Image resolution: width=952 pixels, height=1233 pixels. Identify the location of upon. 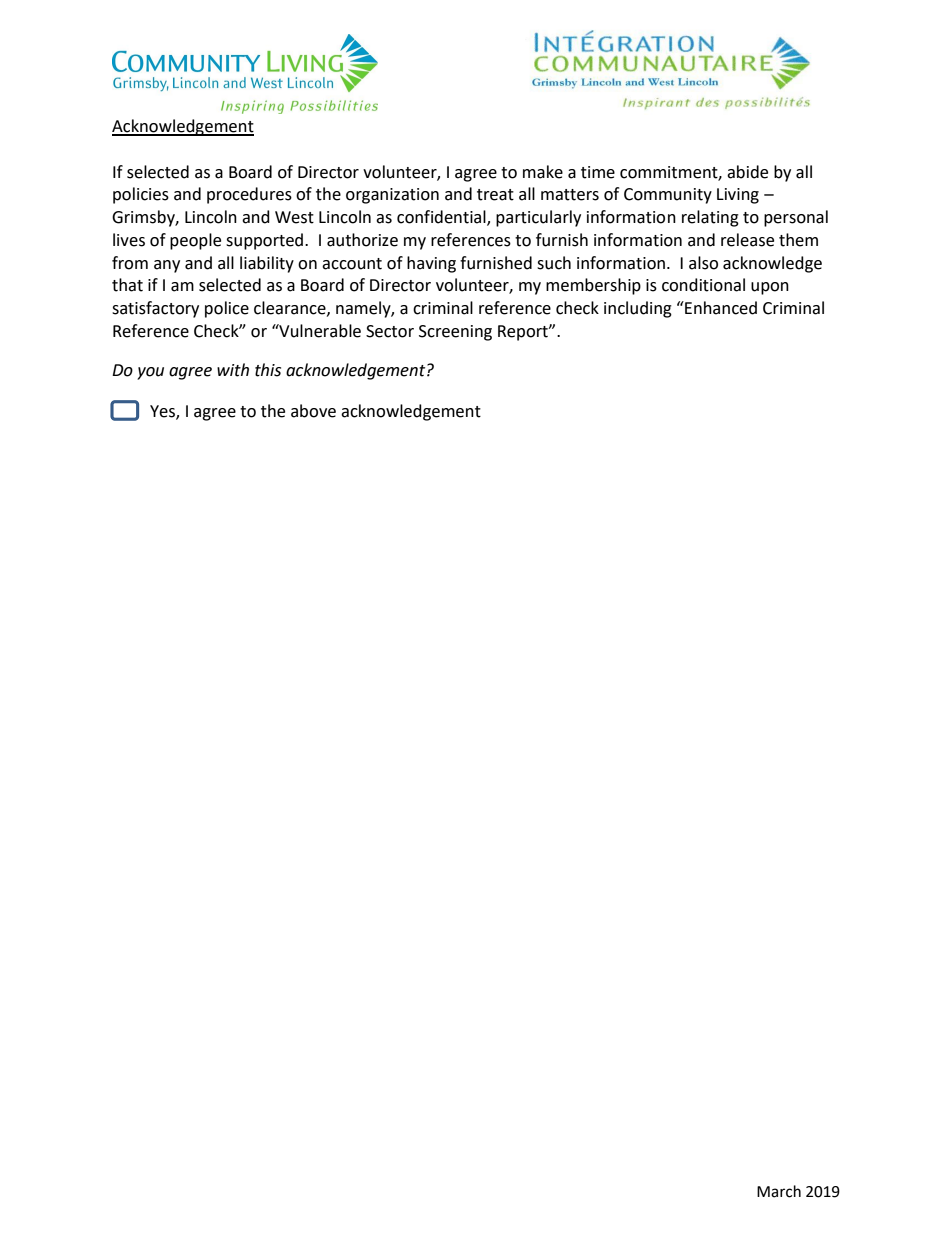
(770, 288).
